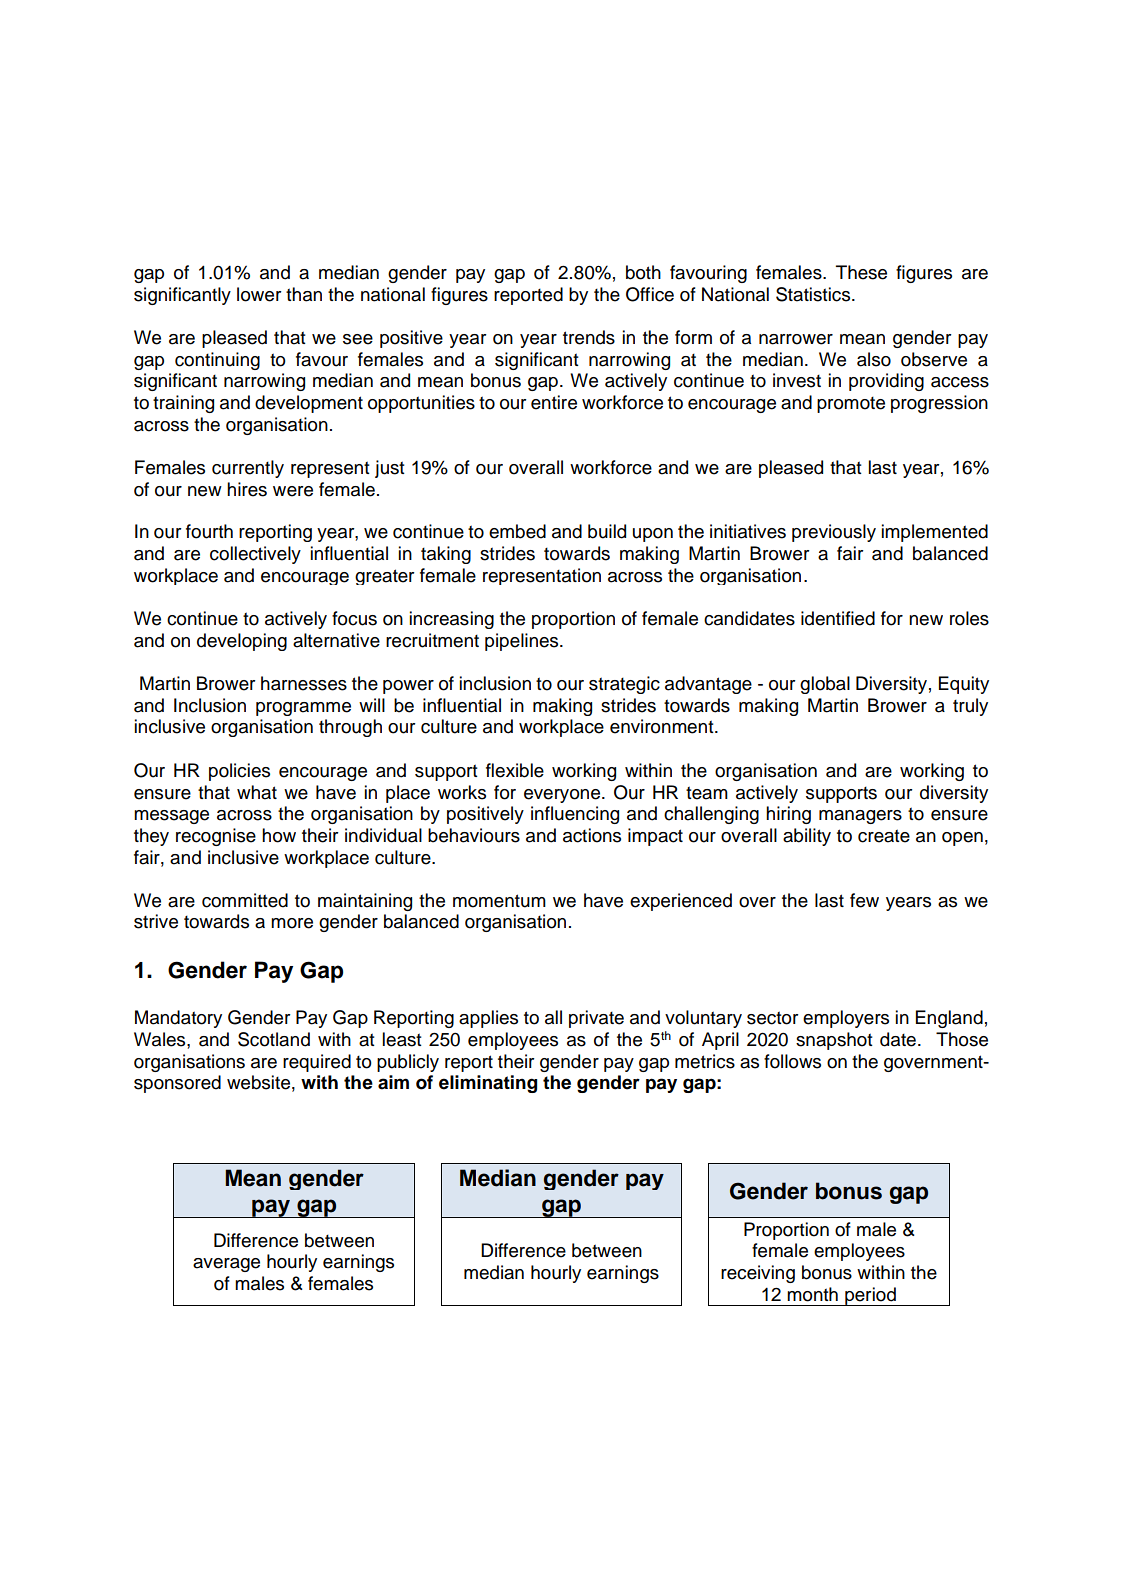  Describe the element at coordinates (589, 337) in the screenshot. I see `trends` at that location.
